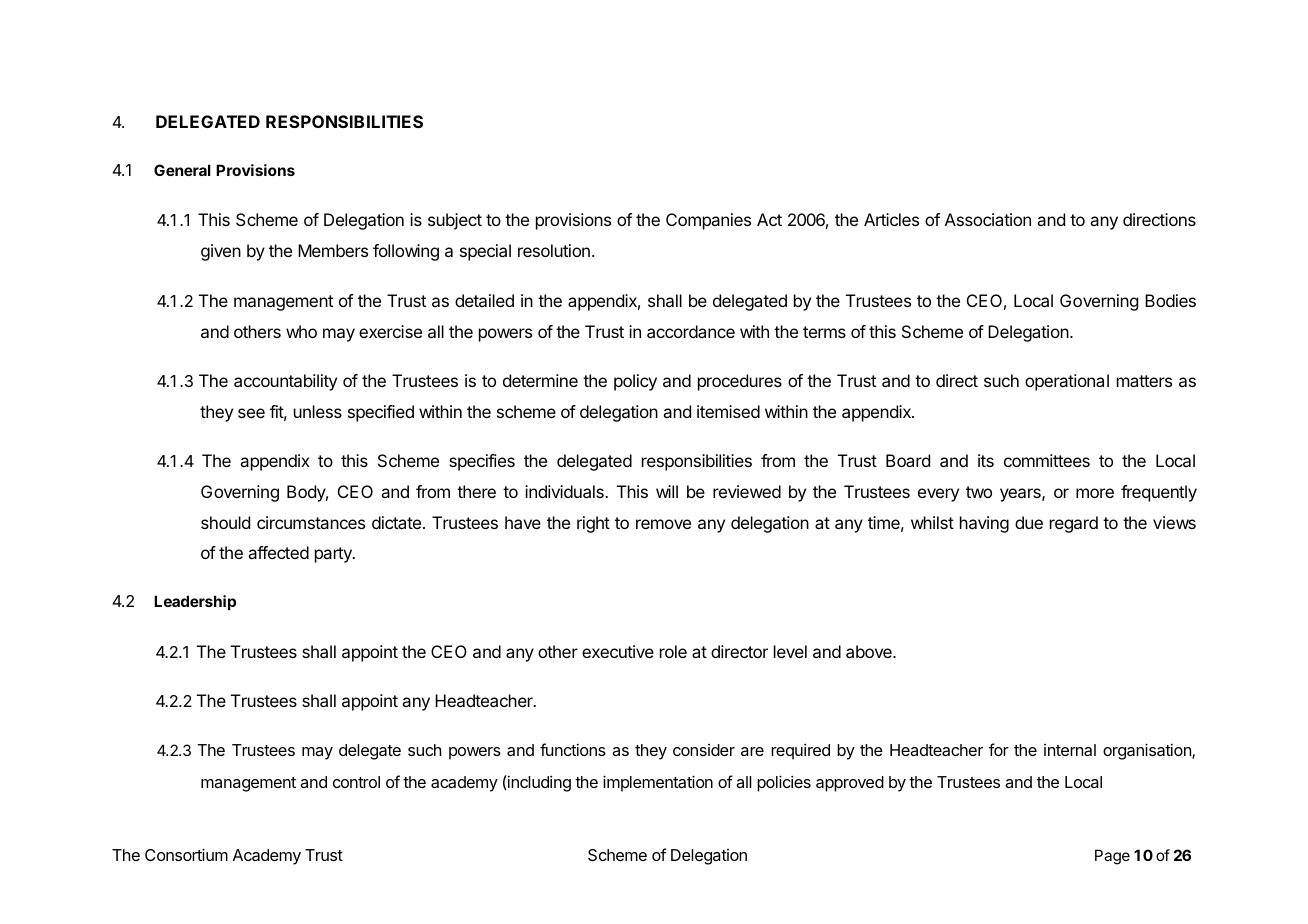 This image has height=924, width=1308. I want to click on regard, so click(1074, 524).
